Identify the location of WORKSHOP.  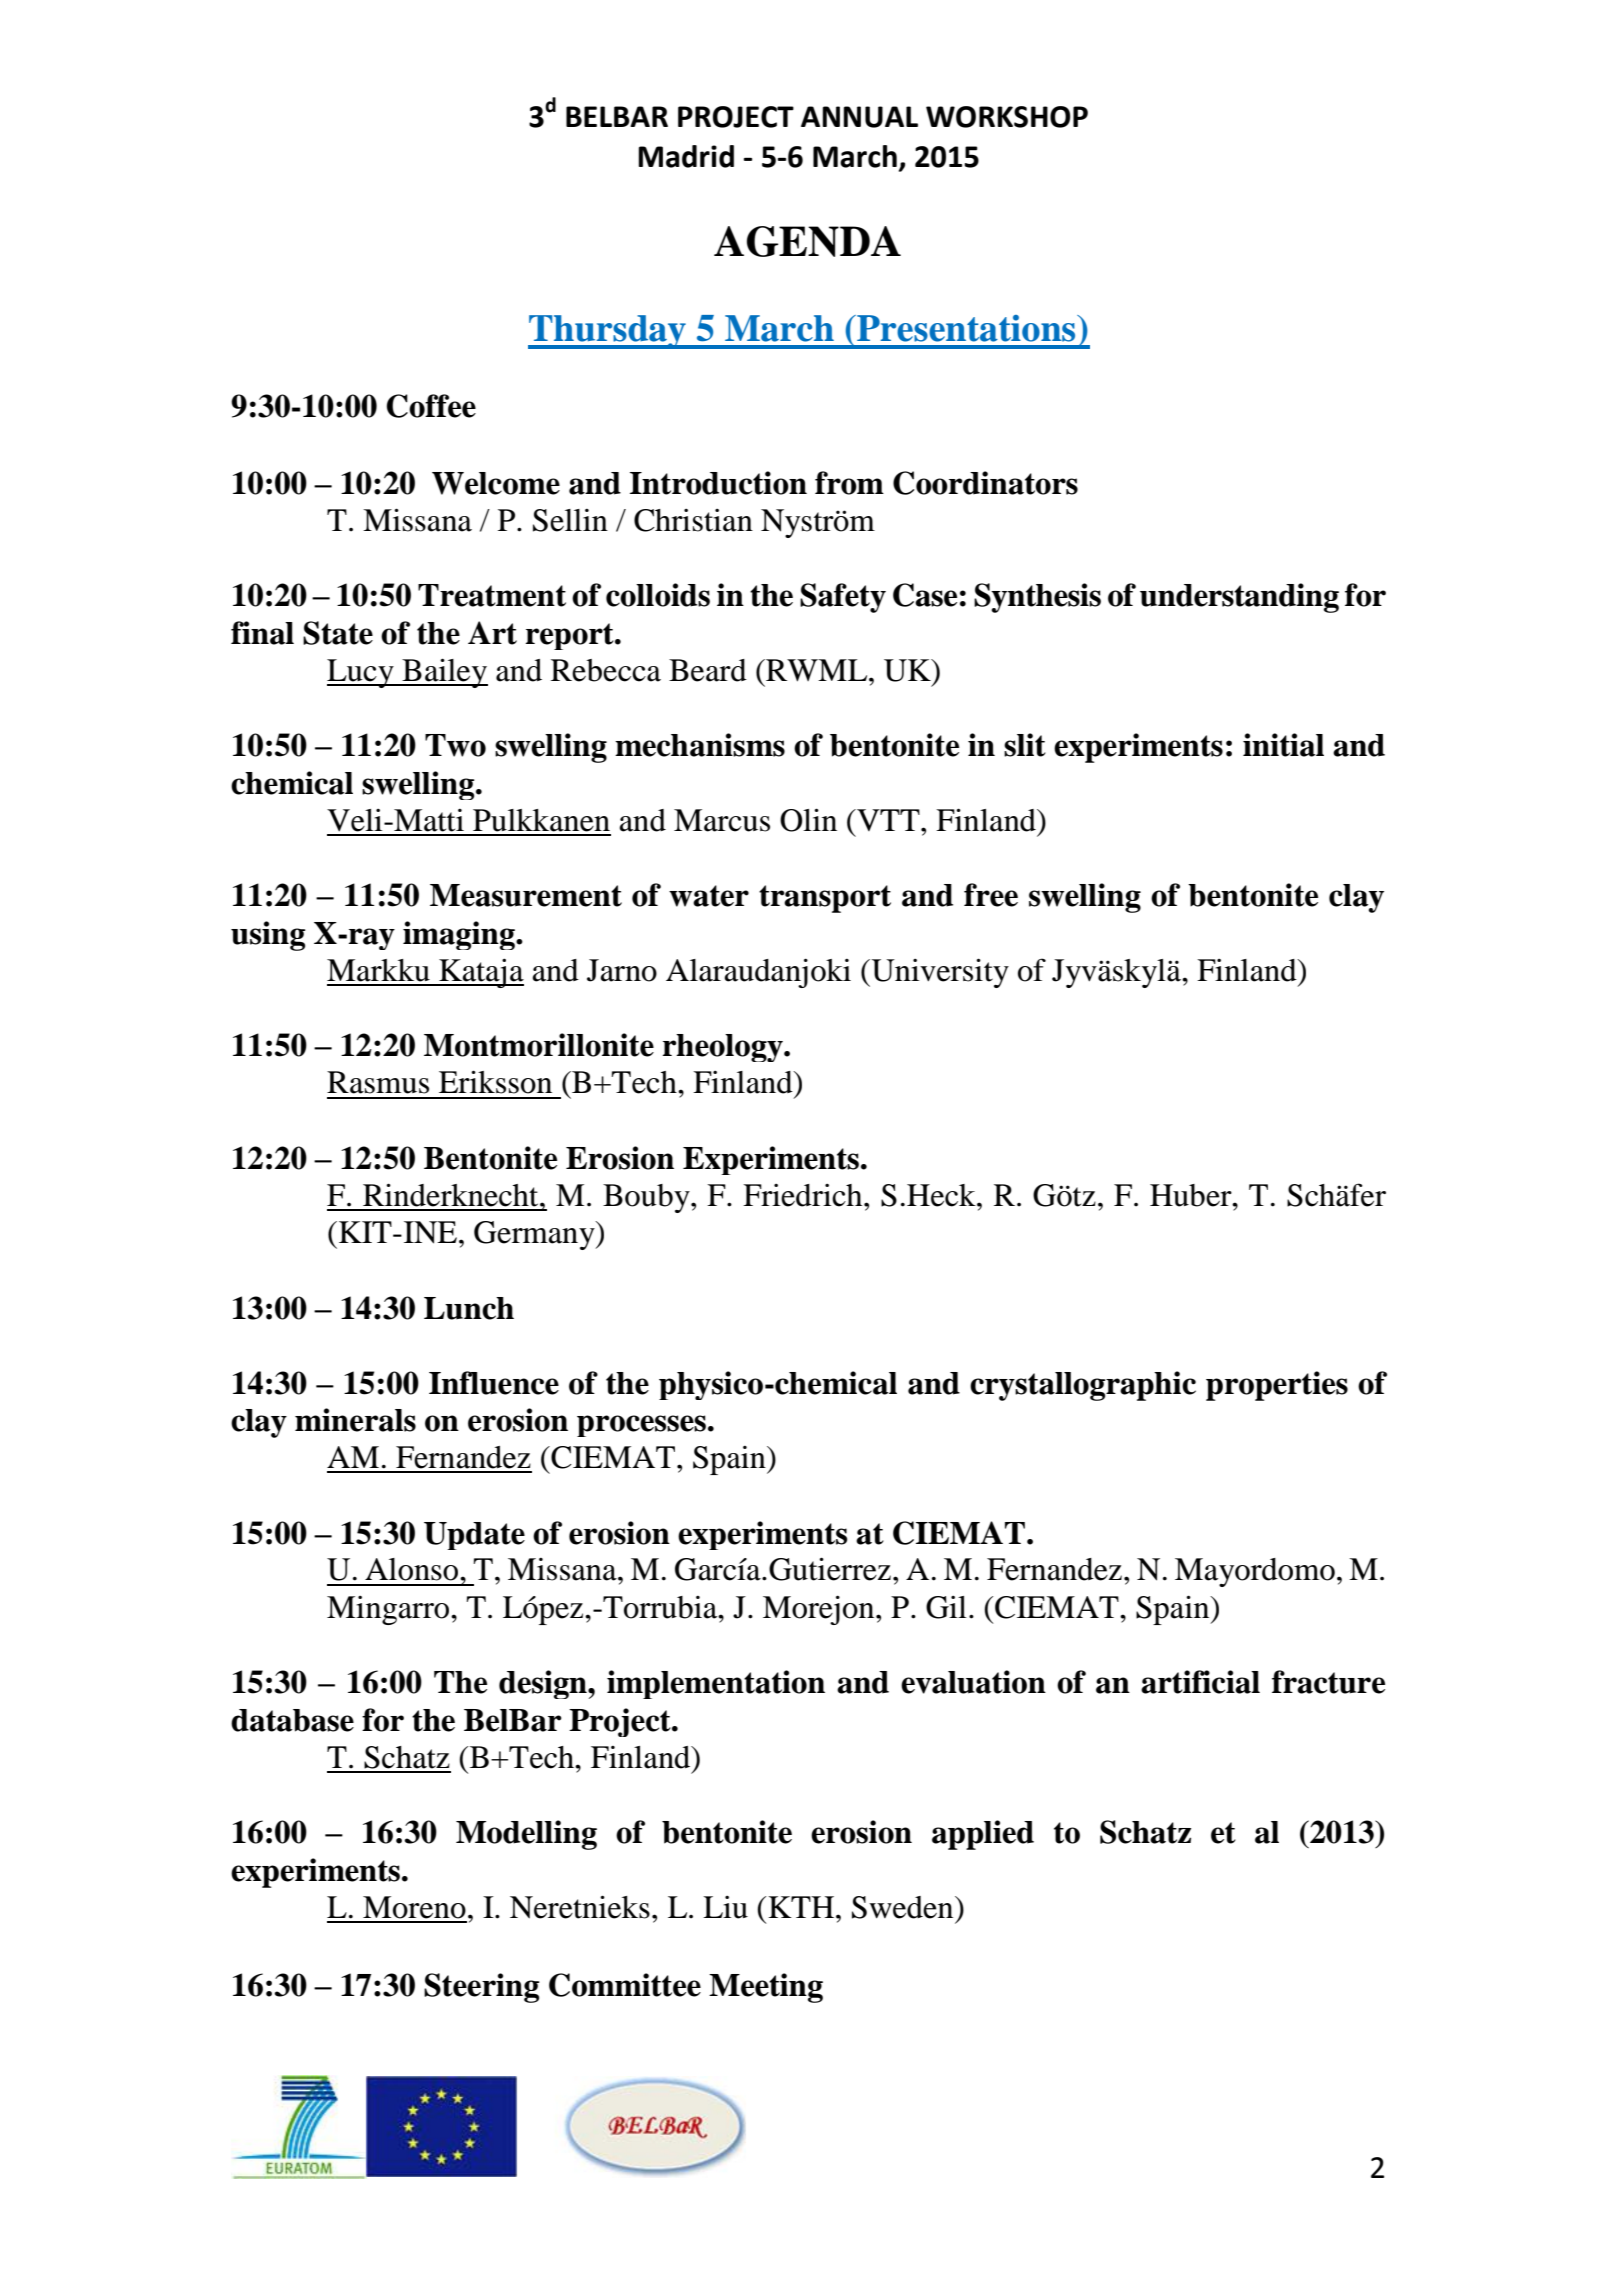
(1007, 117).
